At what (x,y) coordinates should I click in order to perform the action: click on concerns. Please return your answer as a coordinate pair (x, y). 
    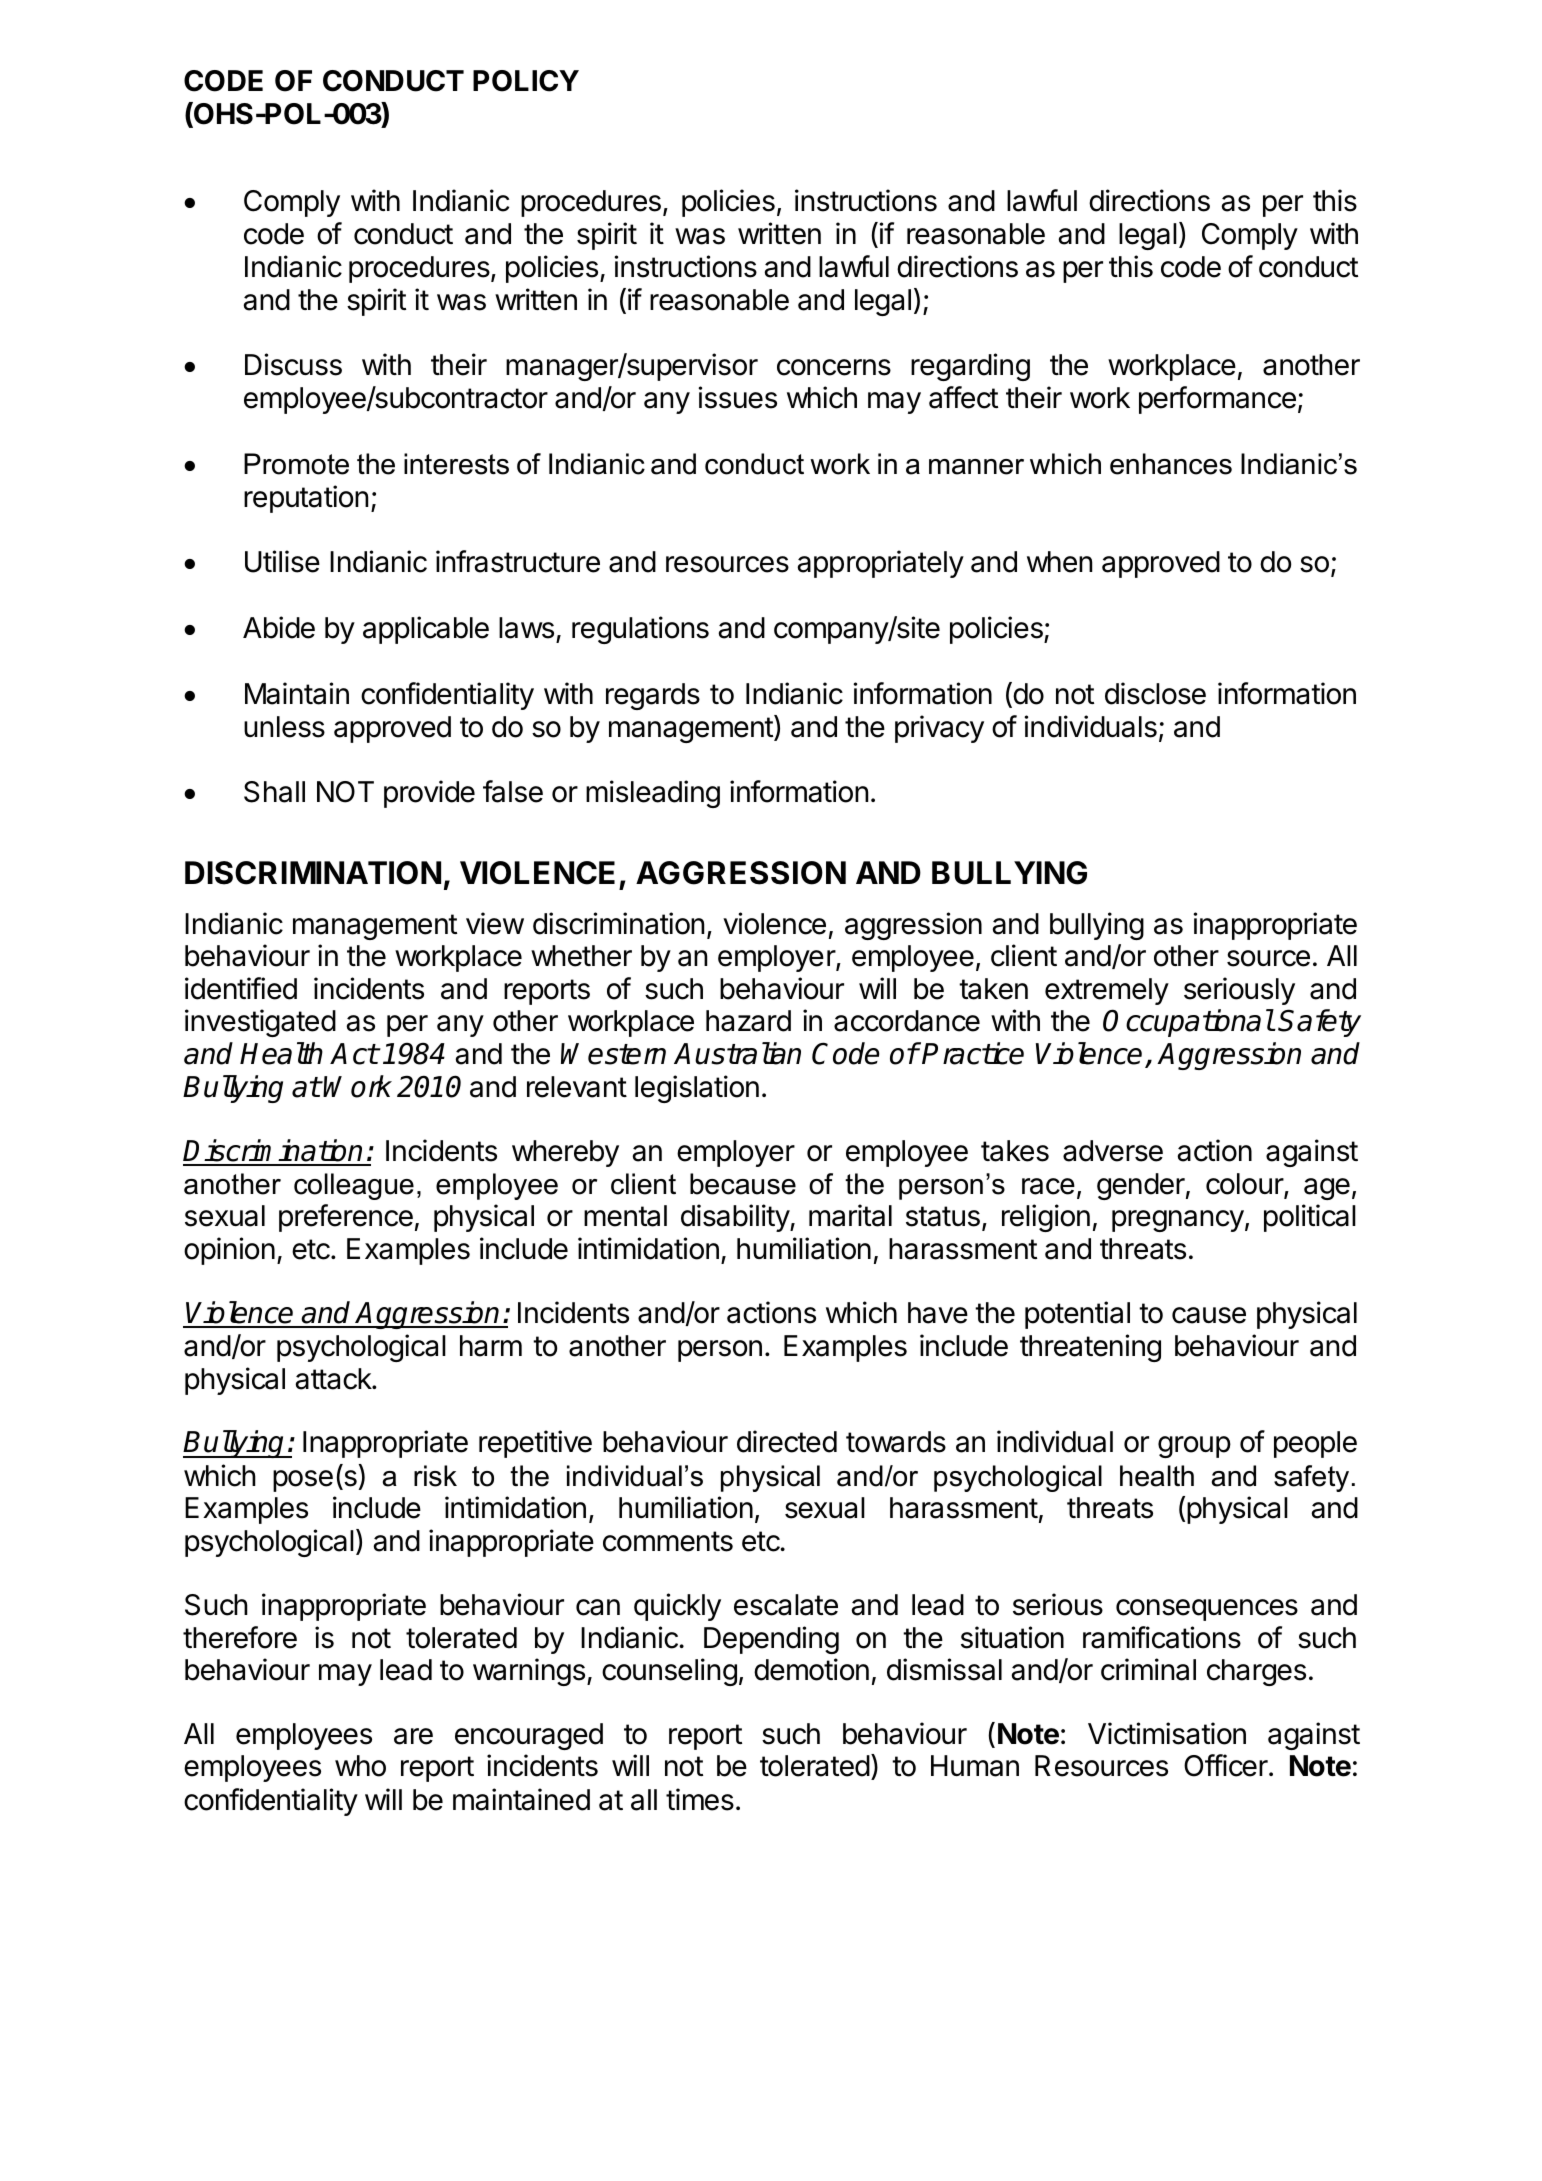
    Looking at the image, I should click on (834, 367).
